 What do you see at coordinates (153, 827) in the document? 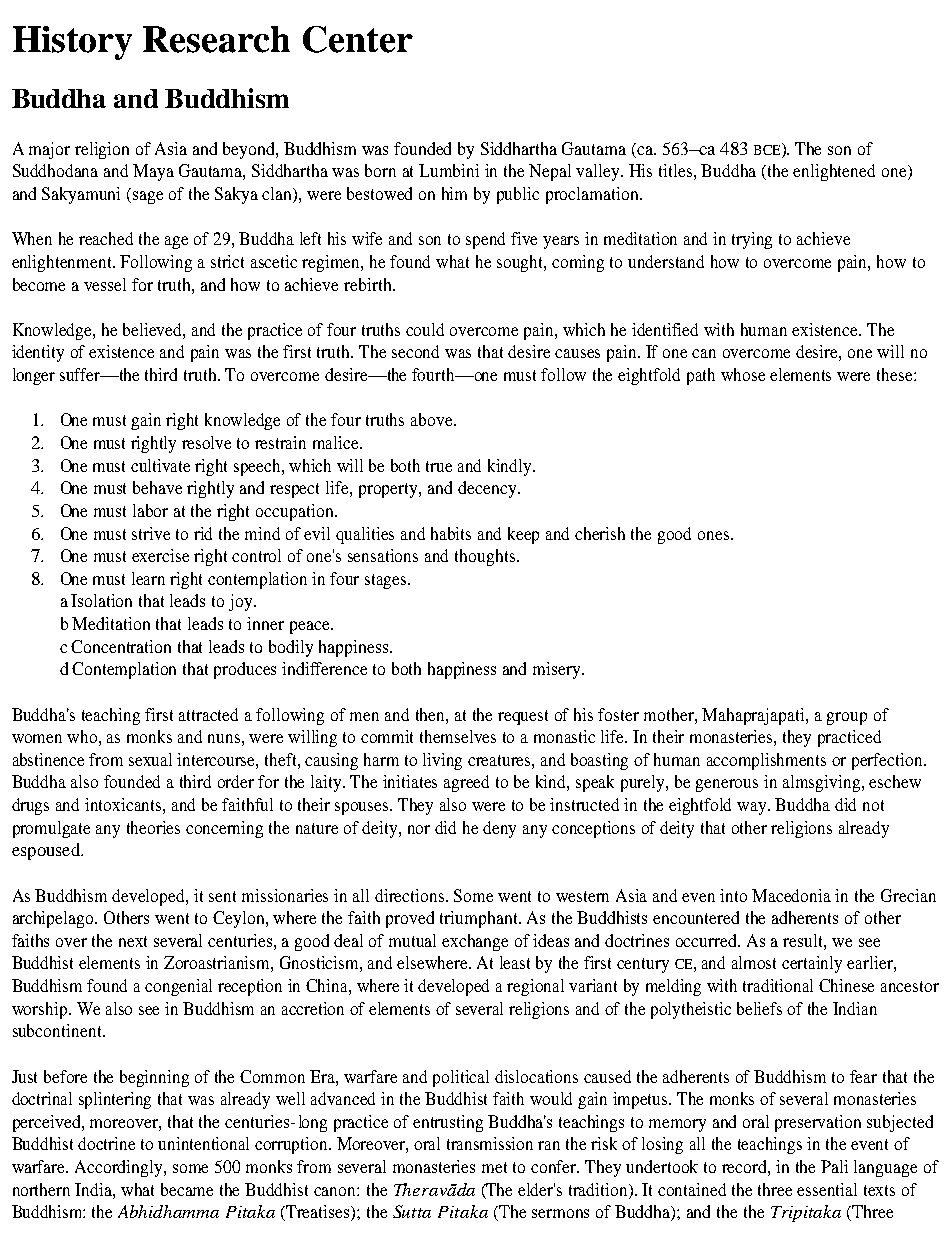
I see `theories` at bounding box center [153, 827].
